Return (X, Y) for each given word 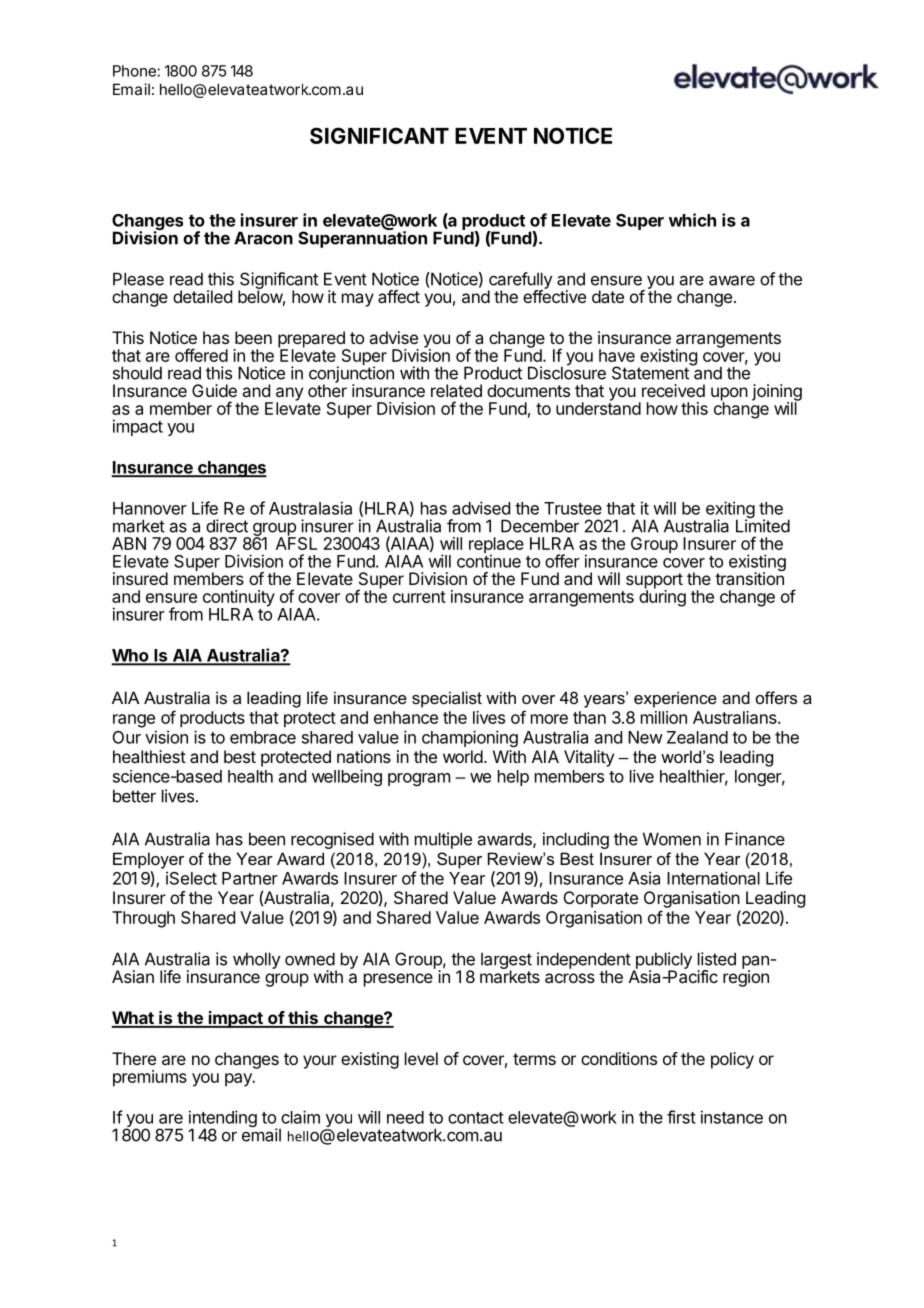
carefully (520, 281)
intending (223, 1120)
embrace (263, 737)
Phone (135, 71)
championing (470, 738)
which (692, 220)
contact (476, 1118)
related (456, 390)
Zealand (697, 737)
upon (729, 395)
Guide (214, 390)
